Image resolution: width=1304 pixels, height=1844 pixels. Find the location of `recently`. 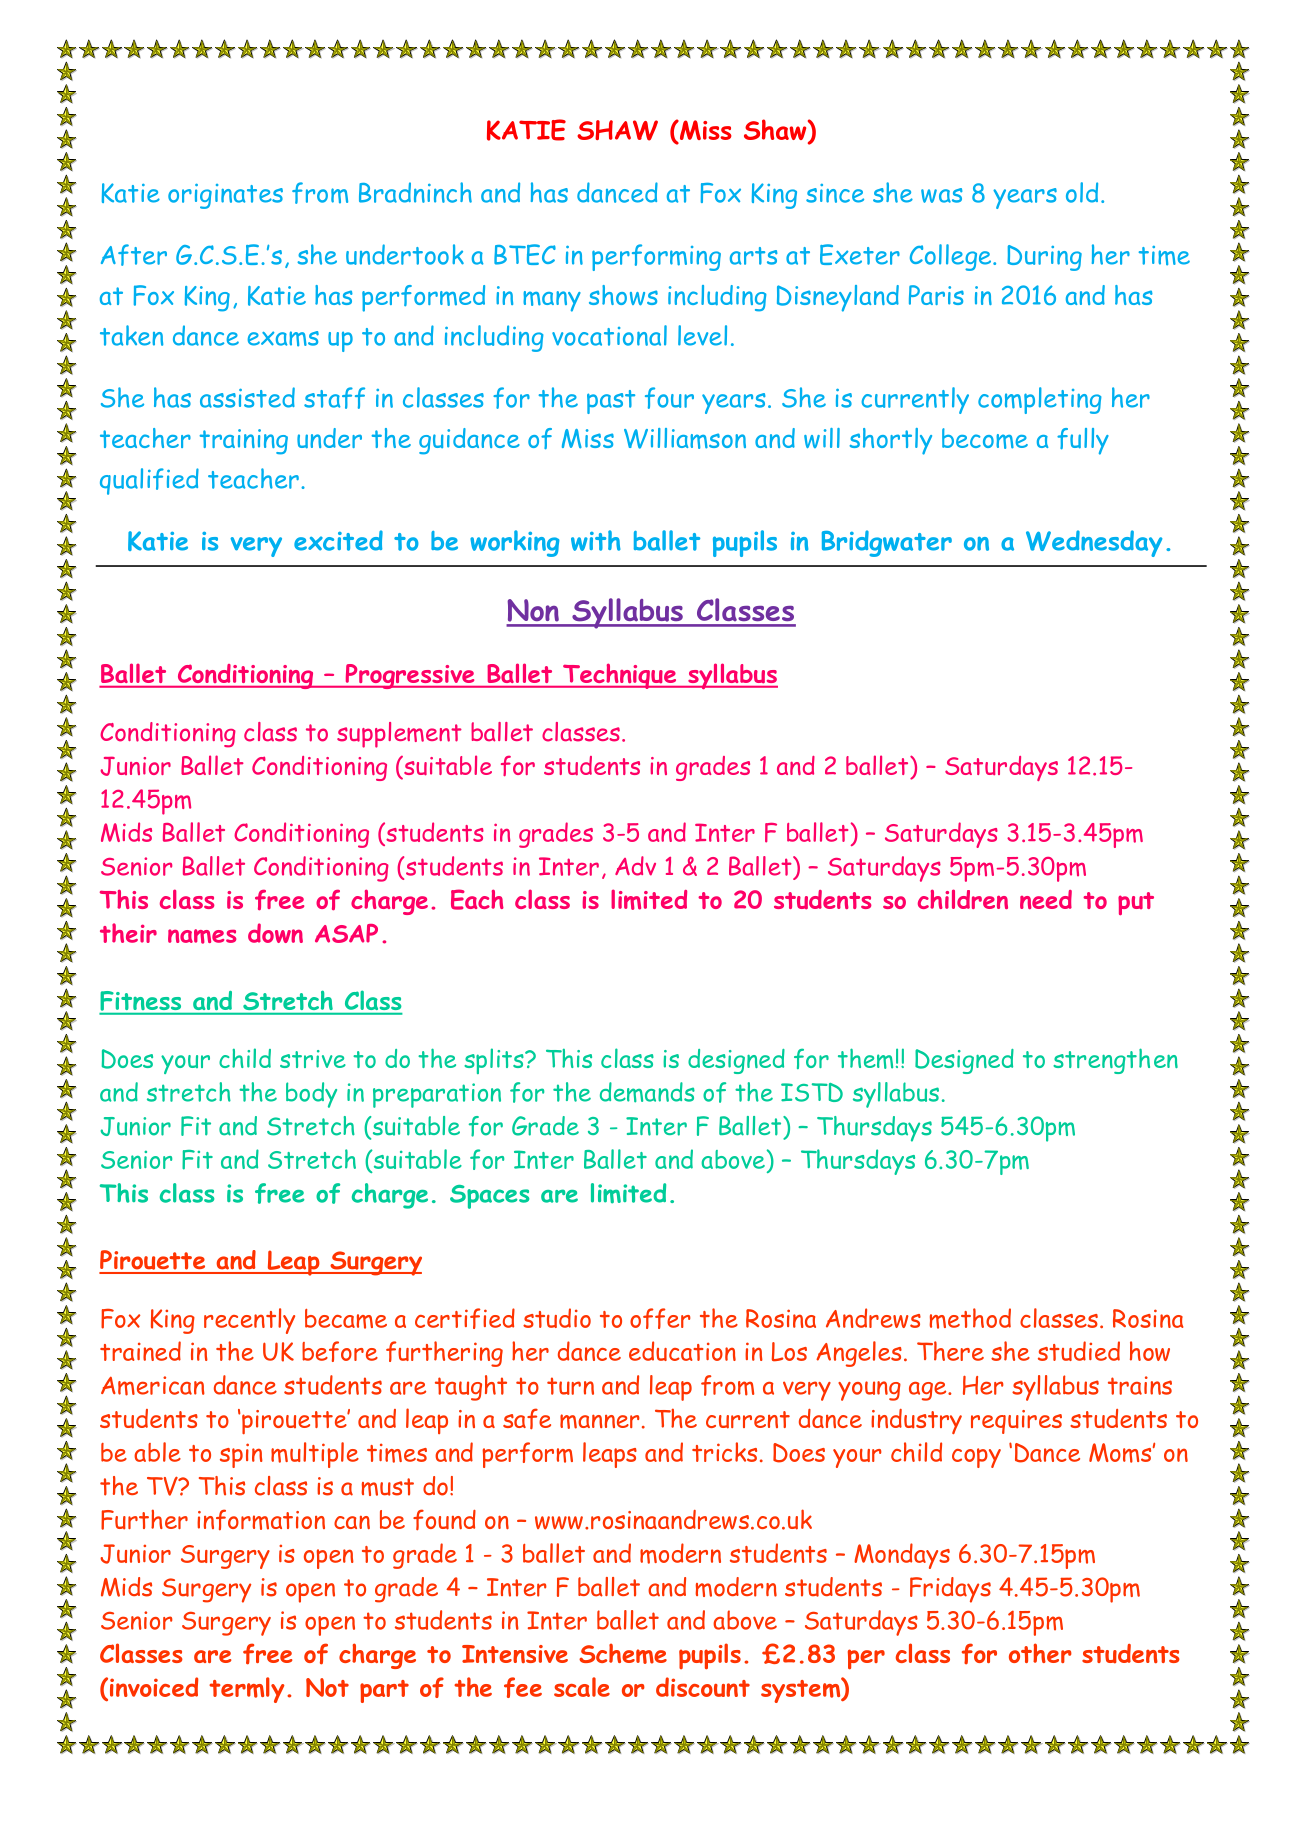

recently is located at coordinates (249, 1321).
